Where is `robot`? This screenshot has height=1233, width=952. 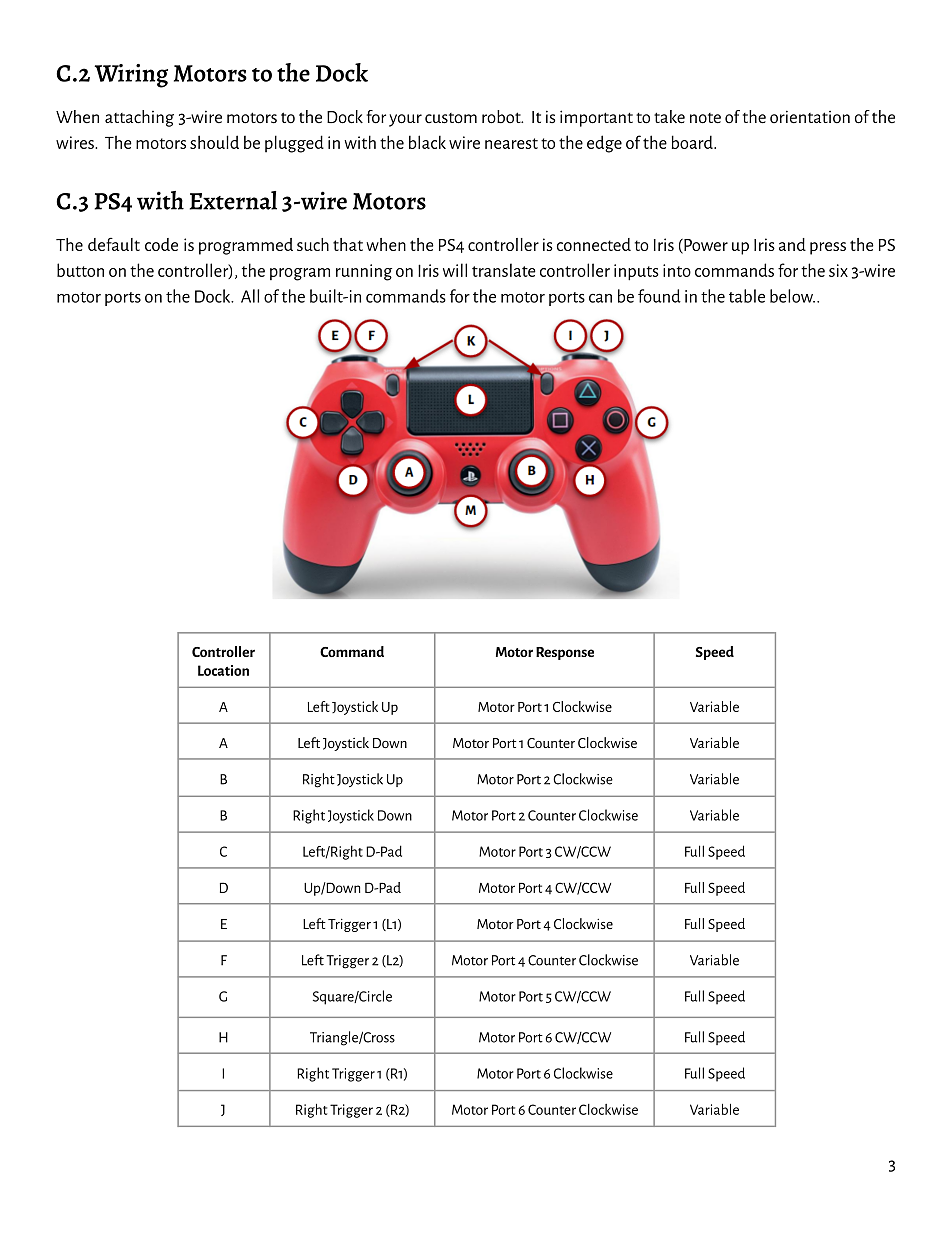
robot is located at coordinates (502, 117).
